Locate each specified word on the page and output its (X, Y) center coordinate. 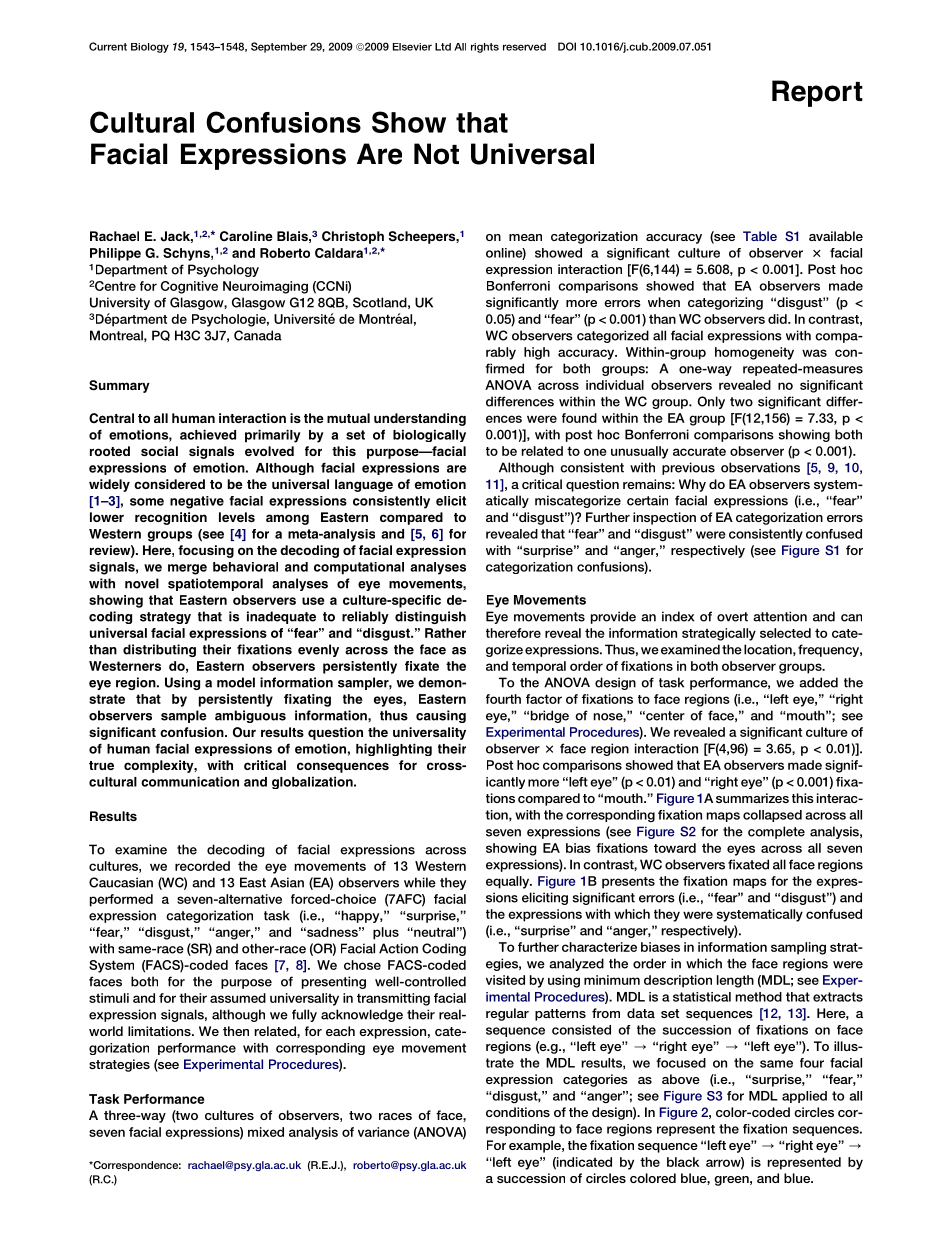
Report (817, 93)
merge (187, 569)
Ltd (443, 47)
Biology (150, 48)
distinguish (430, 617)
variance (384, 1132)
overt (732, 617)
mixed (266, 1132)
